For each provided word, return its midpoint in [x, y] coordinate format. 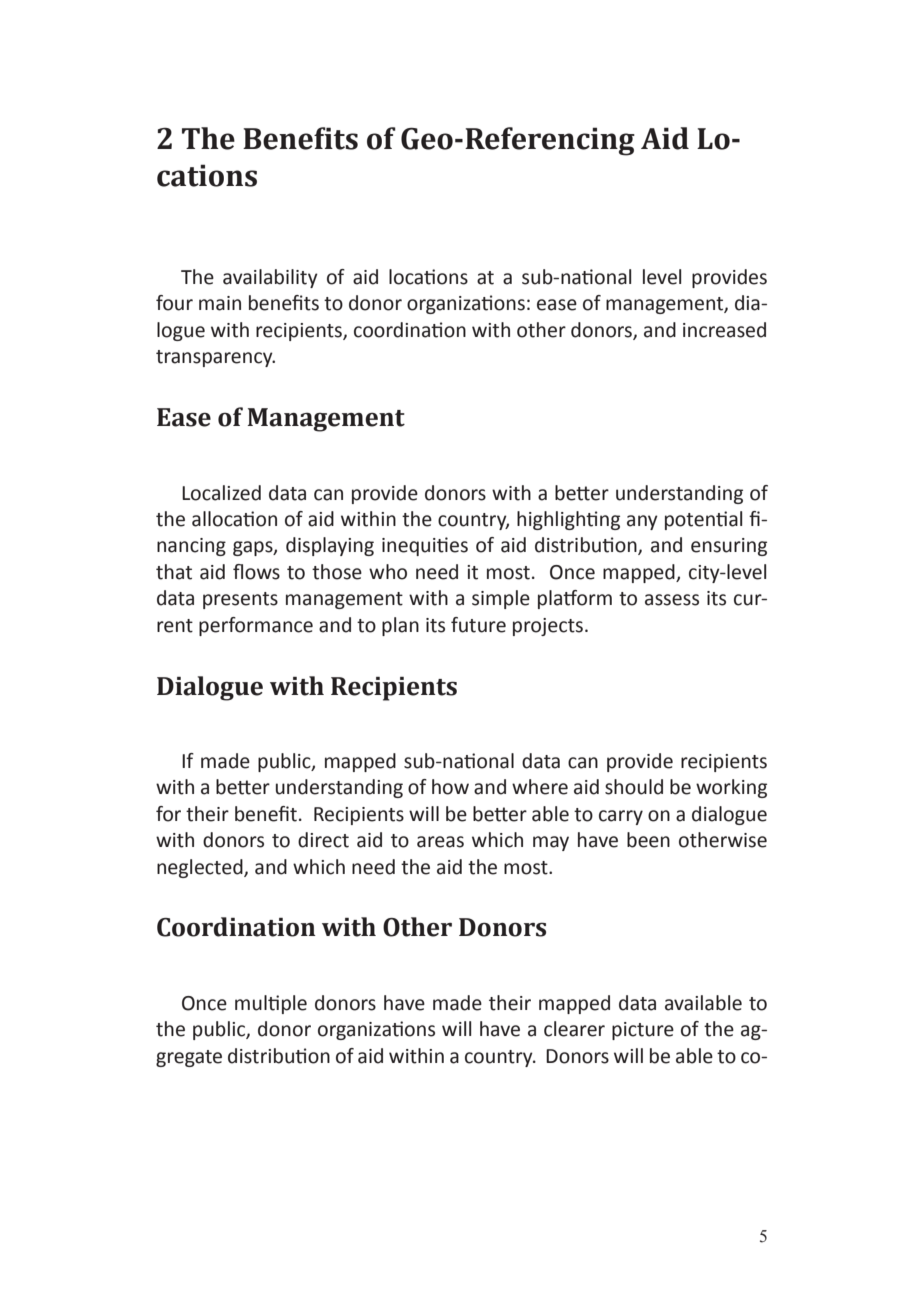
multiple [271, 1004]
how [450, 787]
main [220, 303]
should [634, 787]
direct [323, 840]
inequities [425, 546]
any [642, 522]
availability [270, 278]
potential [703, 520]
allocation [234, 519]
